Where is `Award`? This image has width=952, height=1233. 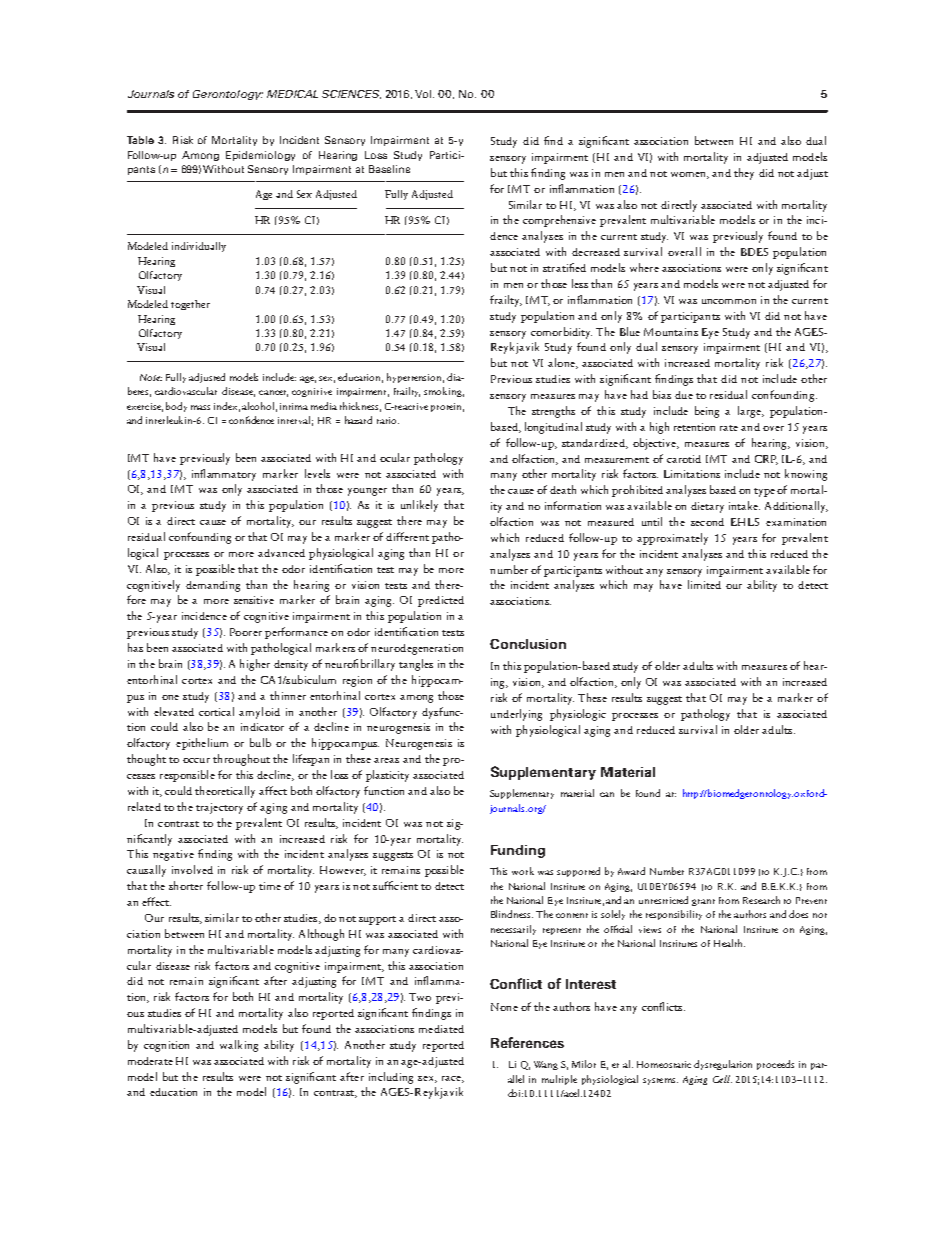
Award is located at coordinates (631, 871).
